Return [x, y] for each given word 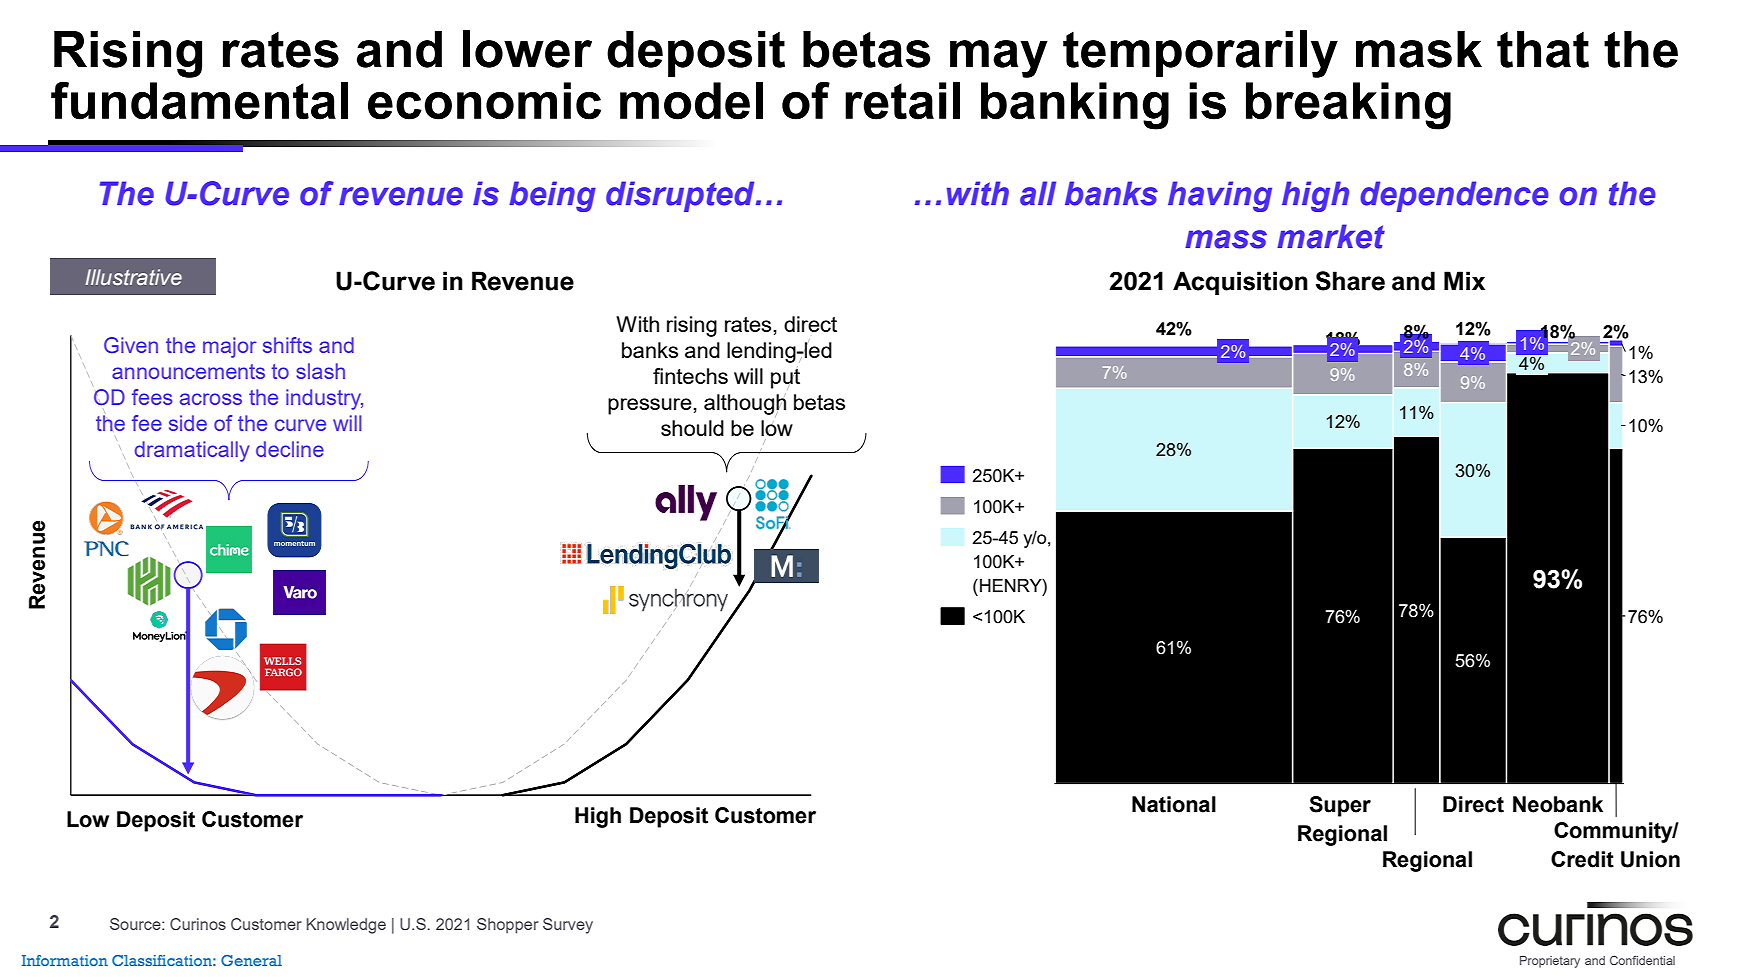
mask [1419, 49]
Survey [568, 926]
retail [902, 101]
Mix [1464, 280]
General [251, 960]
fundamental [199, 101]
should [692, 428]
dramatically [192, 451]
